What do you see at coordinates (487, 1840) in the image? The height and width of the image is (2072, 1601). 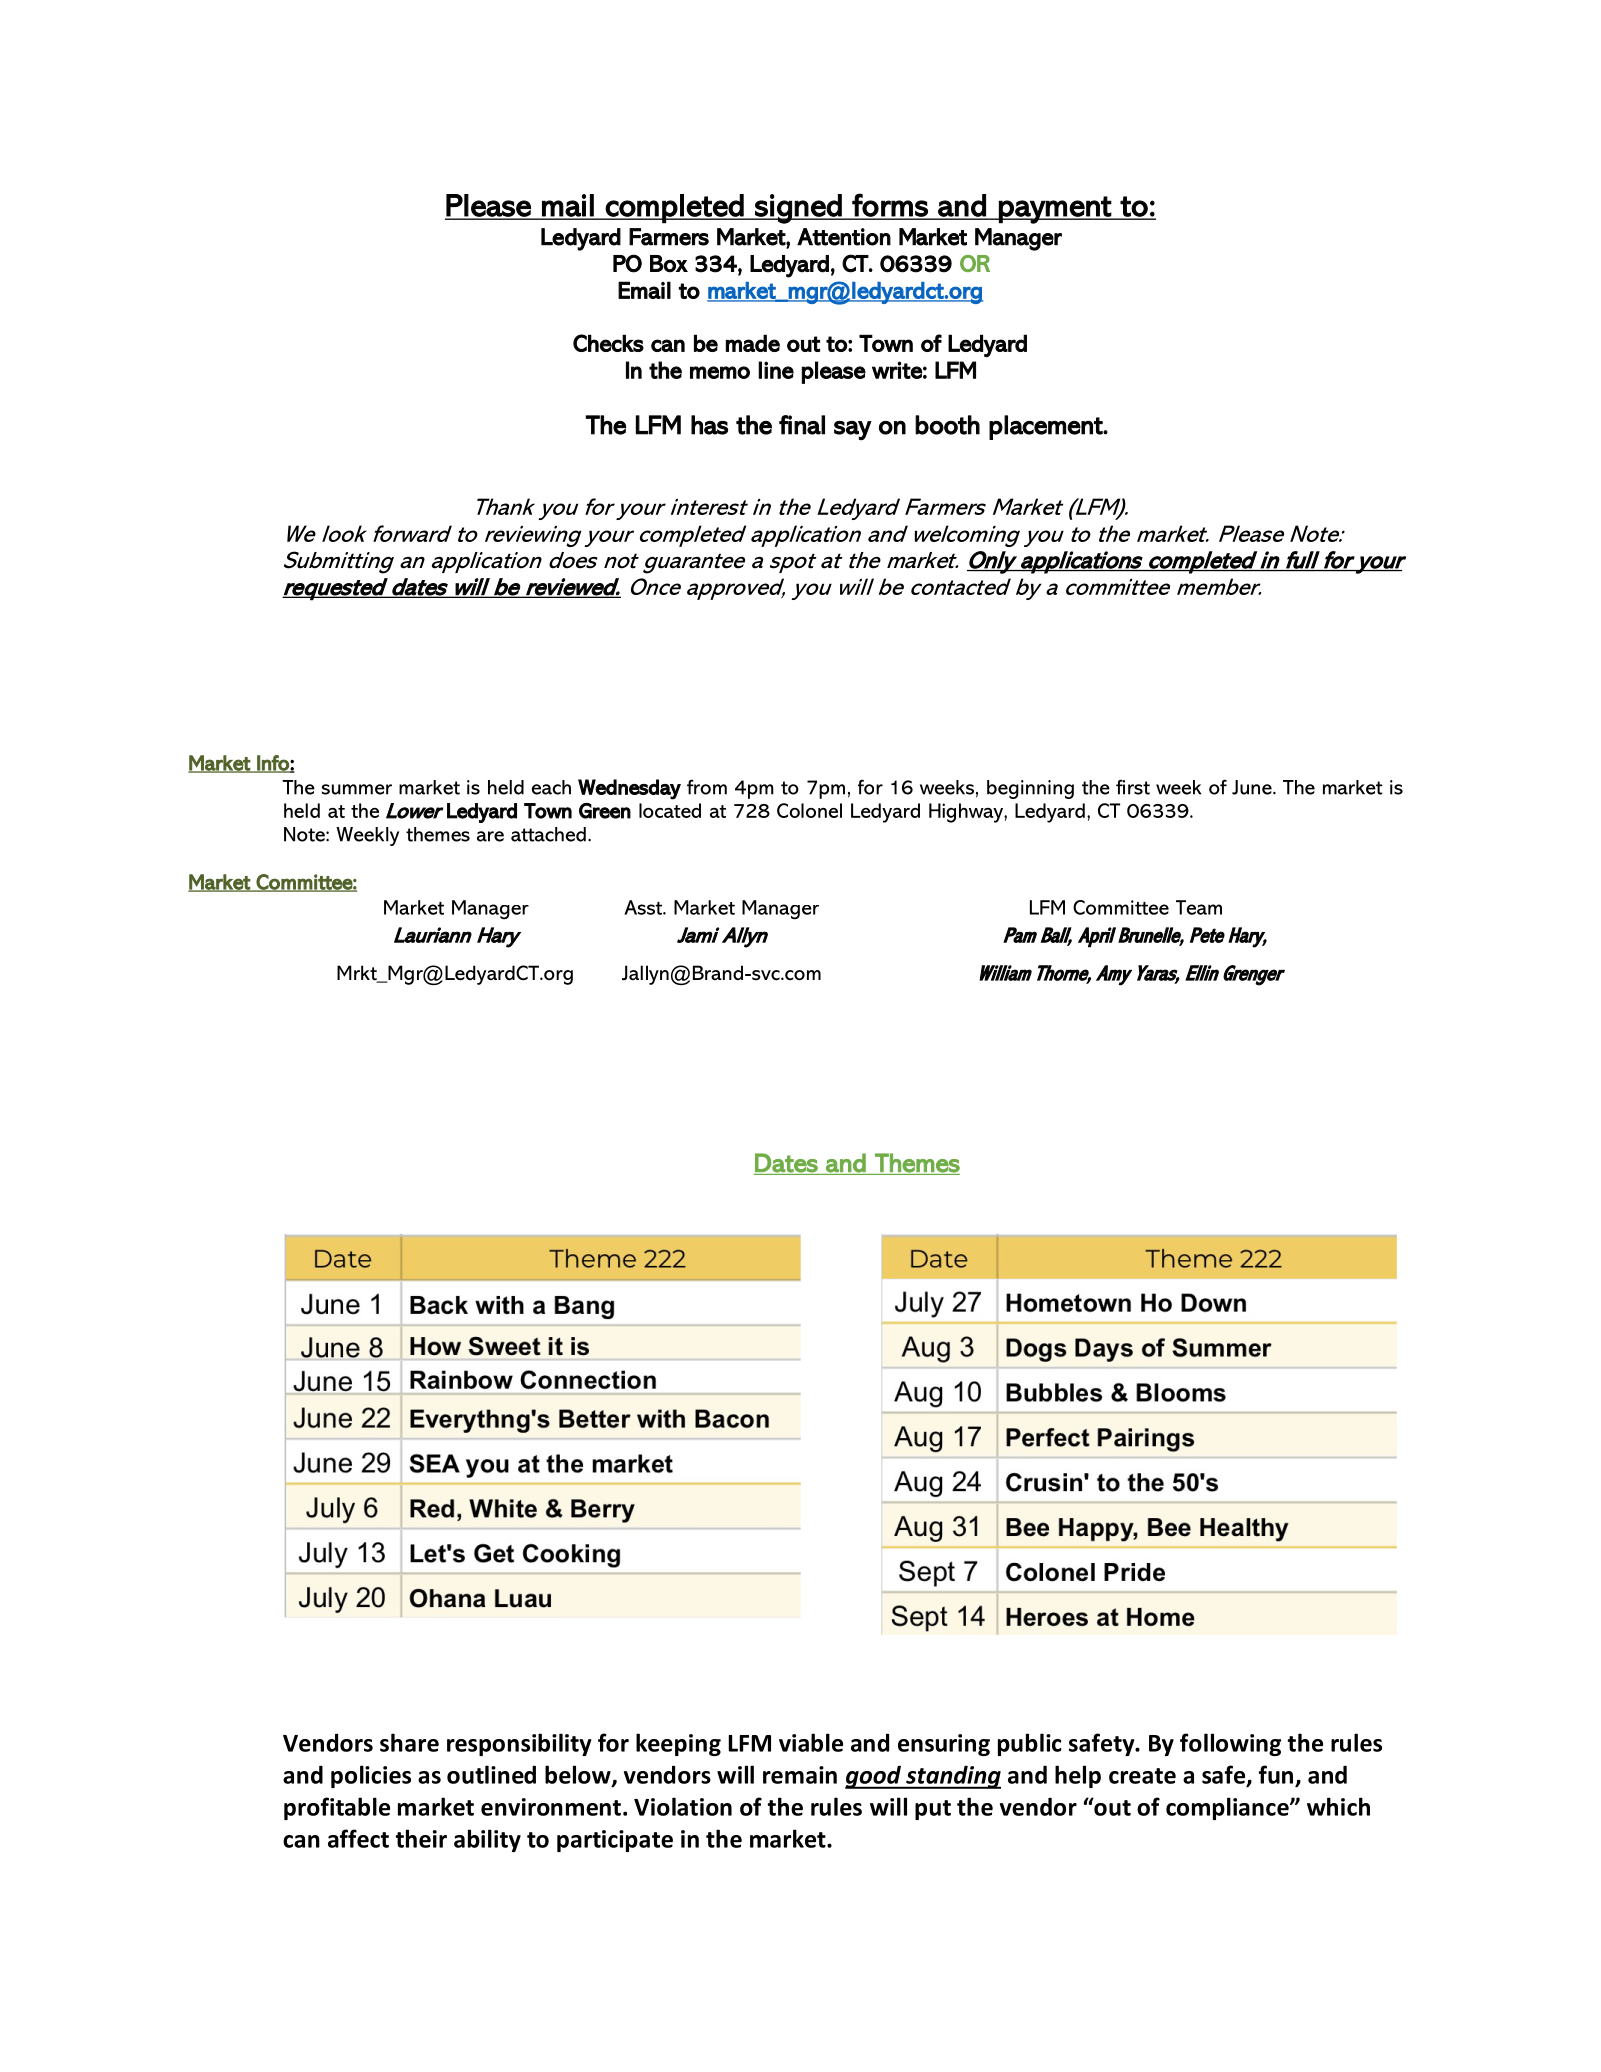 I see `ability` at bounding box center [487, 1840].
